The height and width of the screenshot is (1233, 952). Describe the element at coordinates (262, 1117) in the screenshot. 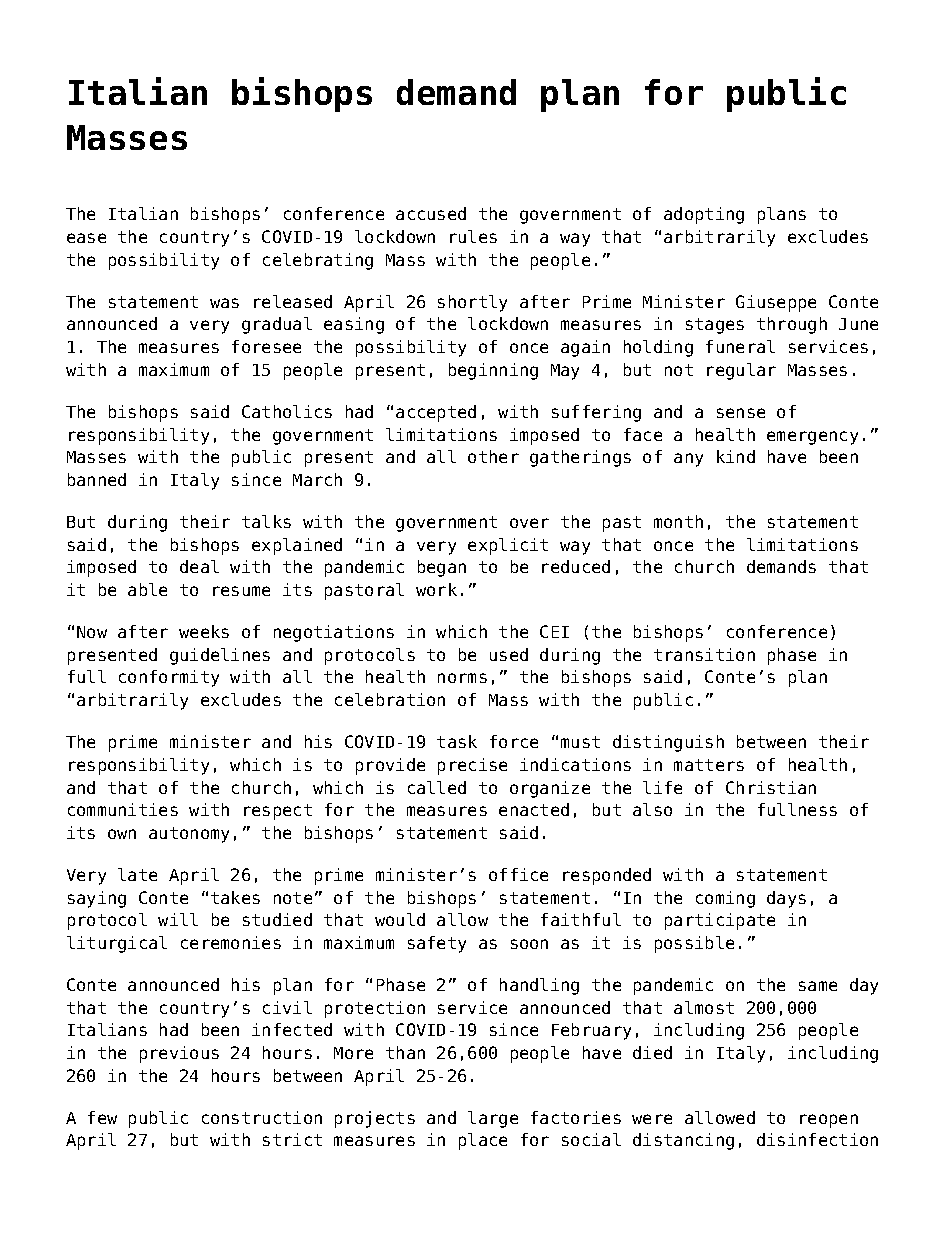

I see `construction` at that location.
